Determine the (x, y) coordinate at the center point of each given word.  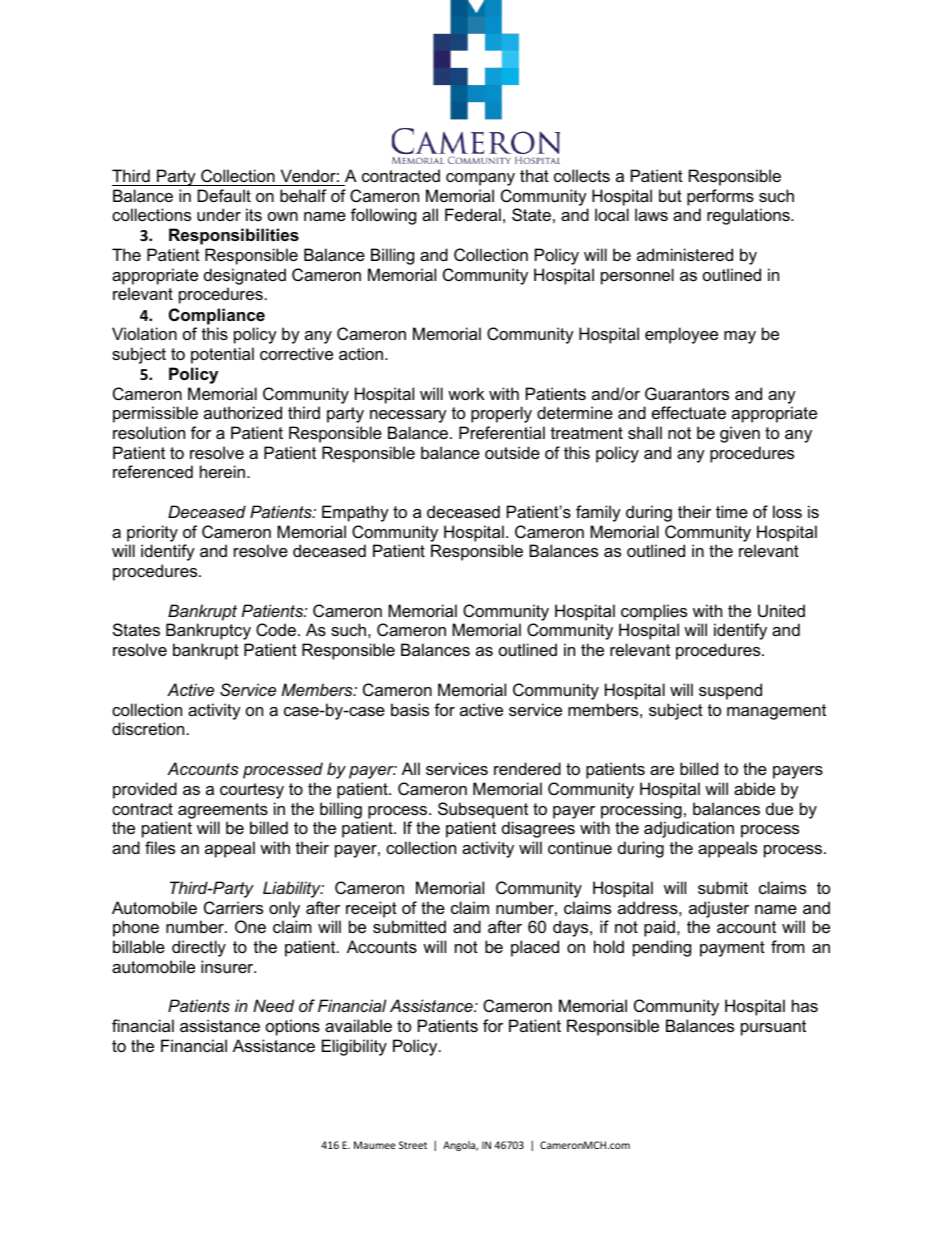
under (219, 214)
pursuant (773, 1028)
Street (413, 1145)
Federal (473, 214)
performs (720, 197)
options (293, 1027)
